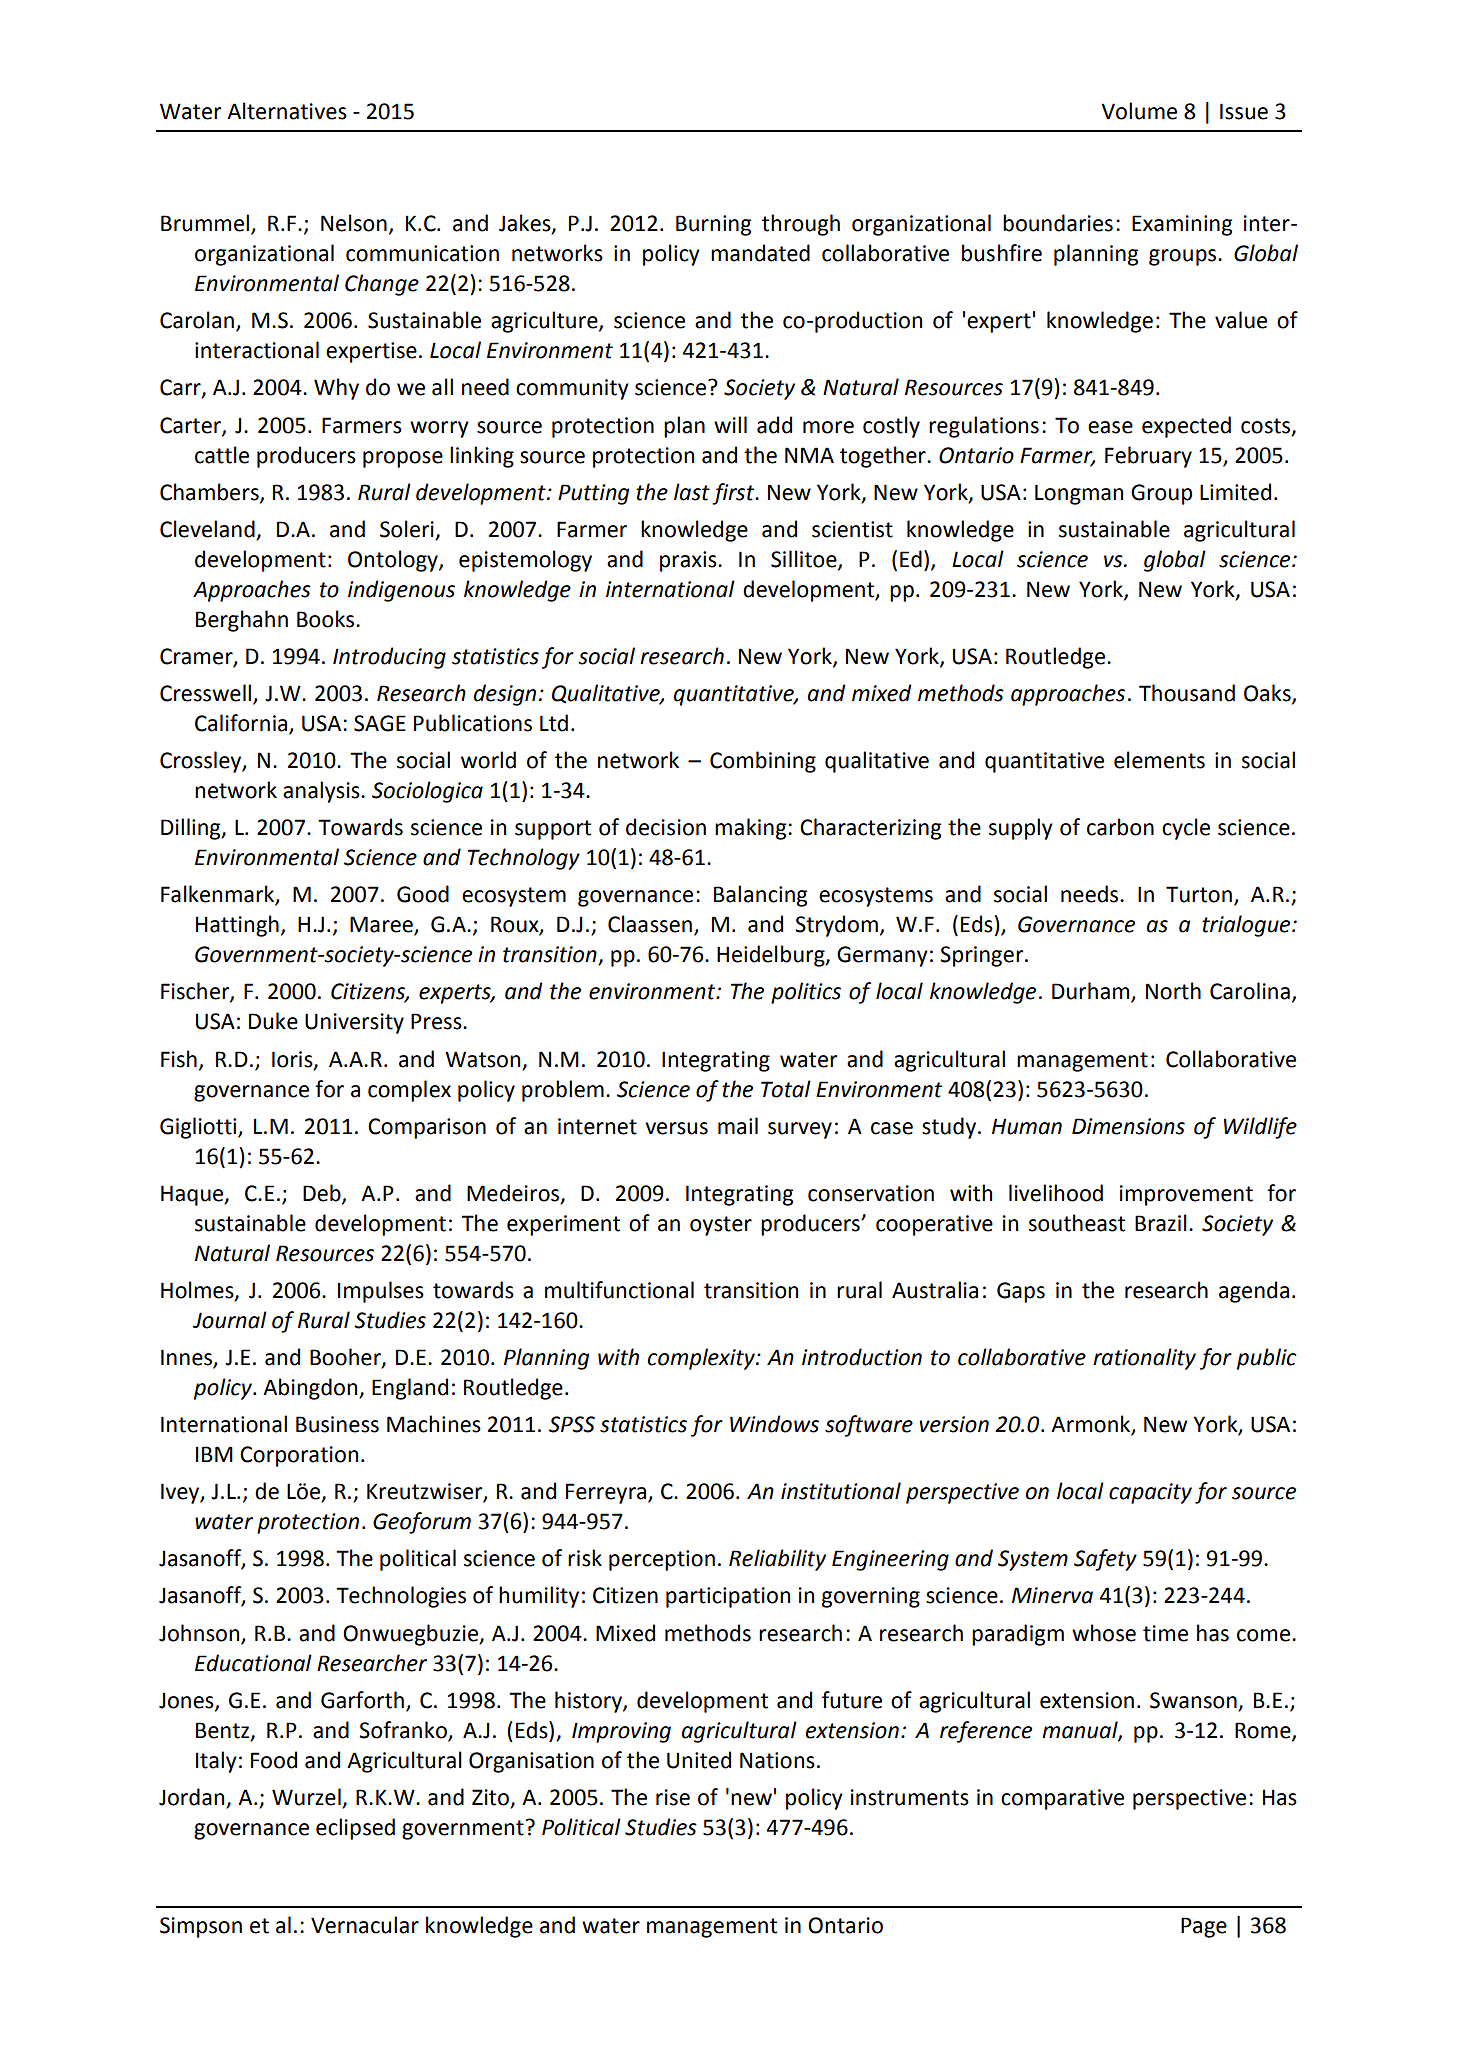  What do you see at coordinates (299, 1456) in the page?
I see `Corporation` at bounding box center [299, 1456].
